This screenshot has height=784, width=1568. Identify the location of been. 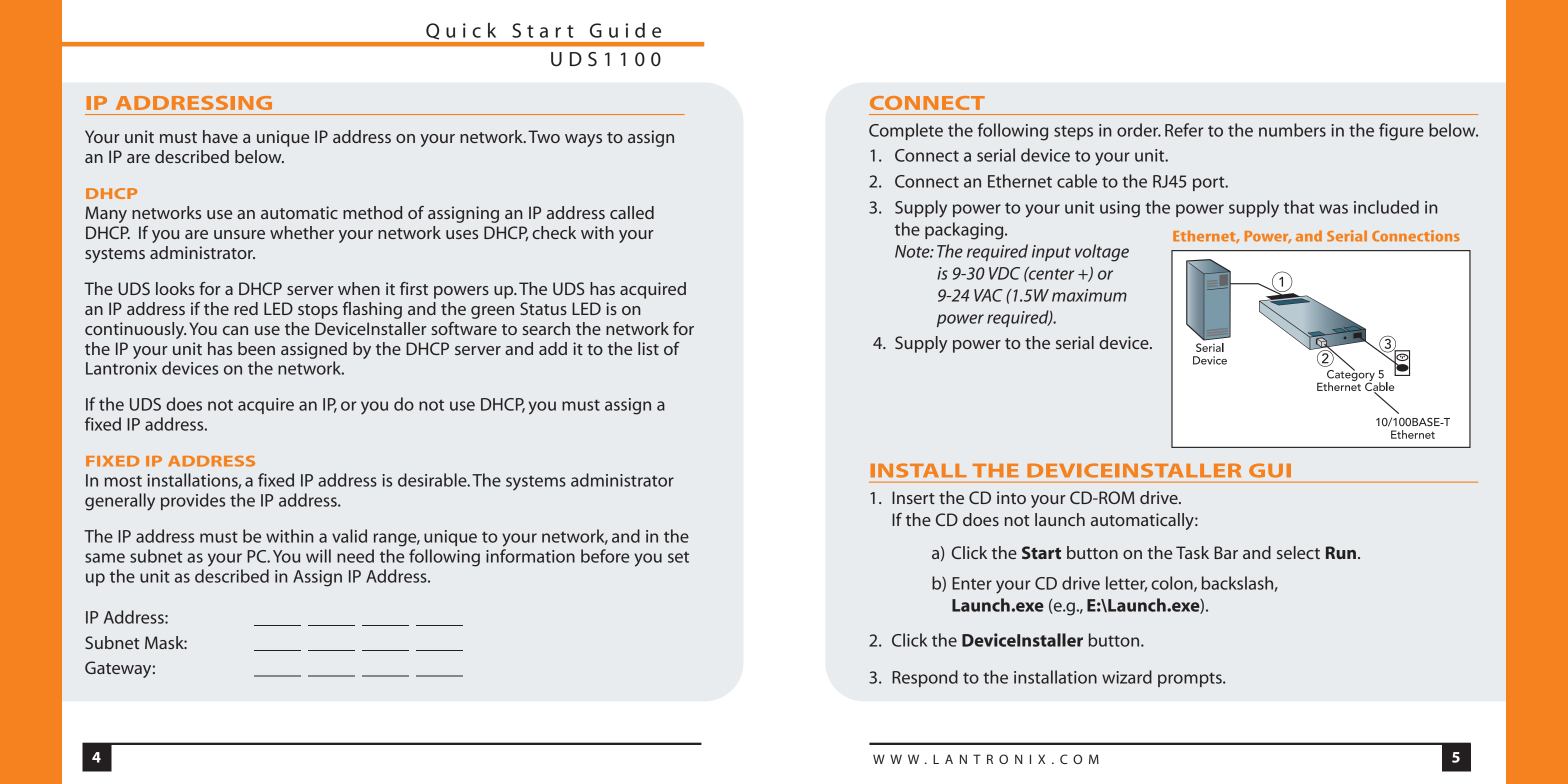
(256, 348).
